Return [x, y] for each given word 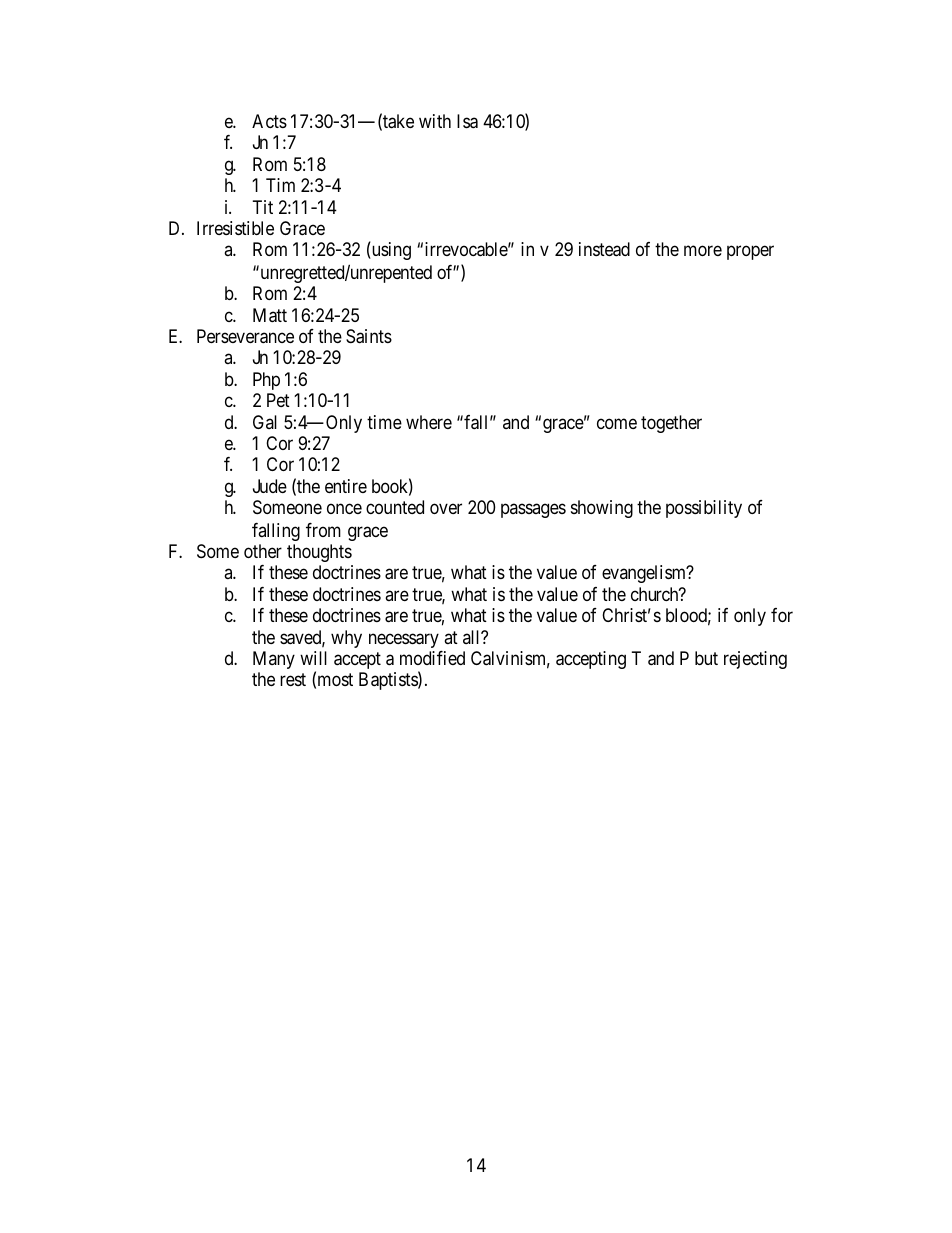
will [313, 658]
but [706, 658]
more [703, 251]
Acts [269, 121]
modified [432, 658]
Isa [467, 121]
